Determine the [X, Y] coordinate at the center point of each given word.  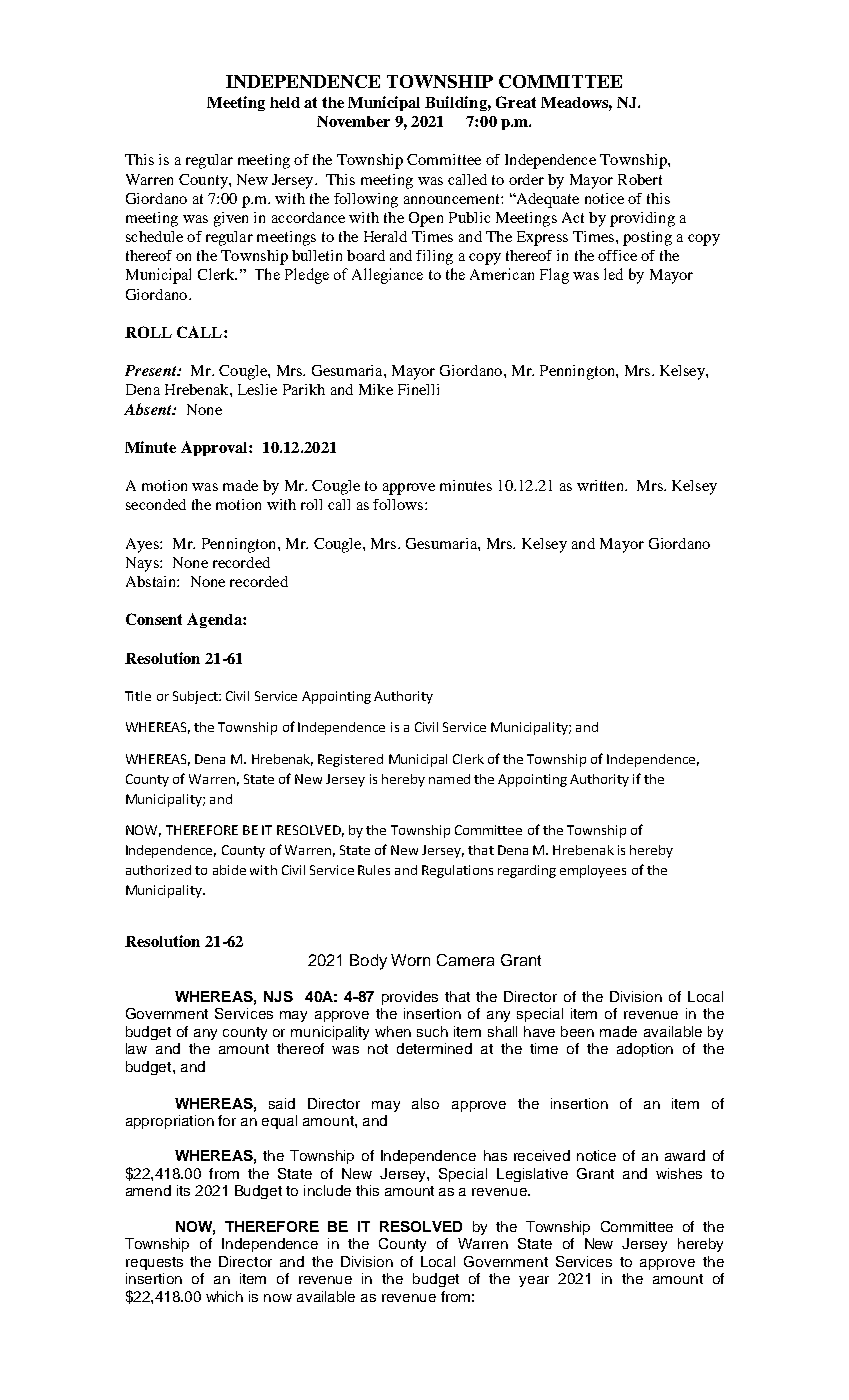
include [327, 1190]
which [224, 1296]
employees [593, 871]
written [601, 485]
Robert [640, 179]
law [136, 1048]
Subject [196, 697]
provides [410, 998]
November [353, 121]
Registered [350, 760]
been [577, 1031]
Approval [215, 448]
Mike [376, 389]
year [534, 1281]
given [231, 219]
